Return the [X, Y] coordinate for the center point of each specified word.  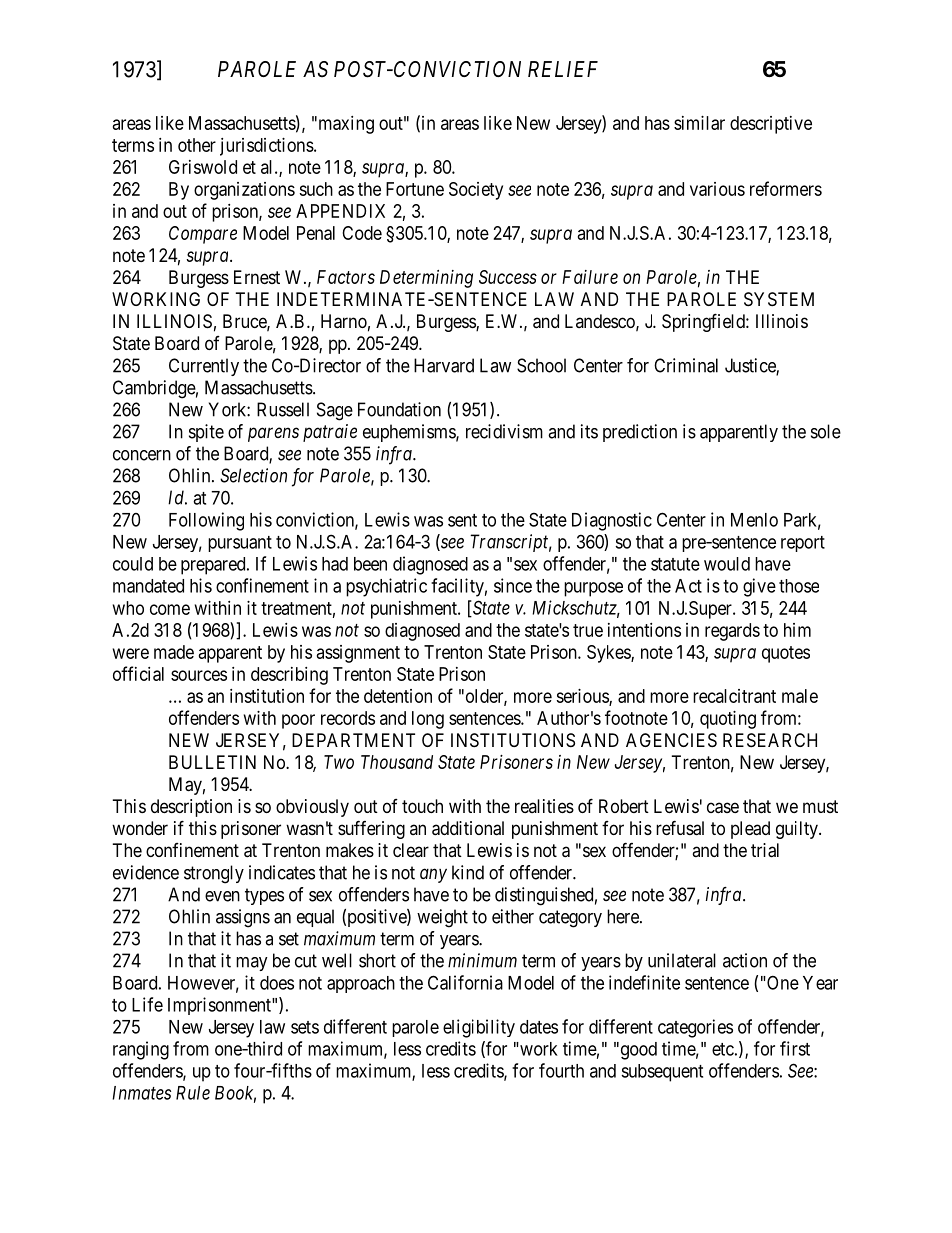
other [197, 145]
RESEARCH [770, 740]
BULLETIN [212, 762]
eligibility [479, 1028]
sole [826, 431]
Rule [193, 1093]
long [428, 720]
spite [206, 433]
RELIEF [563, 69]
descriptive [771, 125]
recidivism [504, 431]
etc [723, 1049]
